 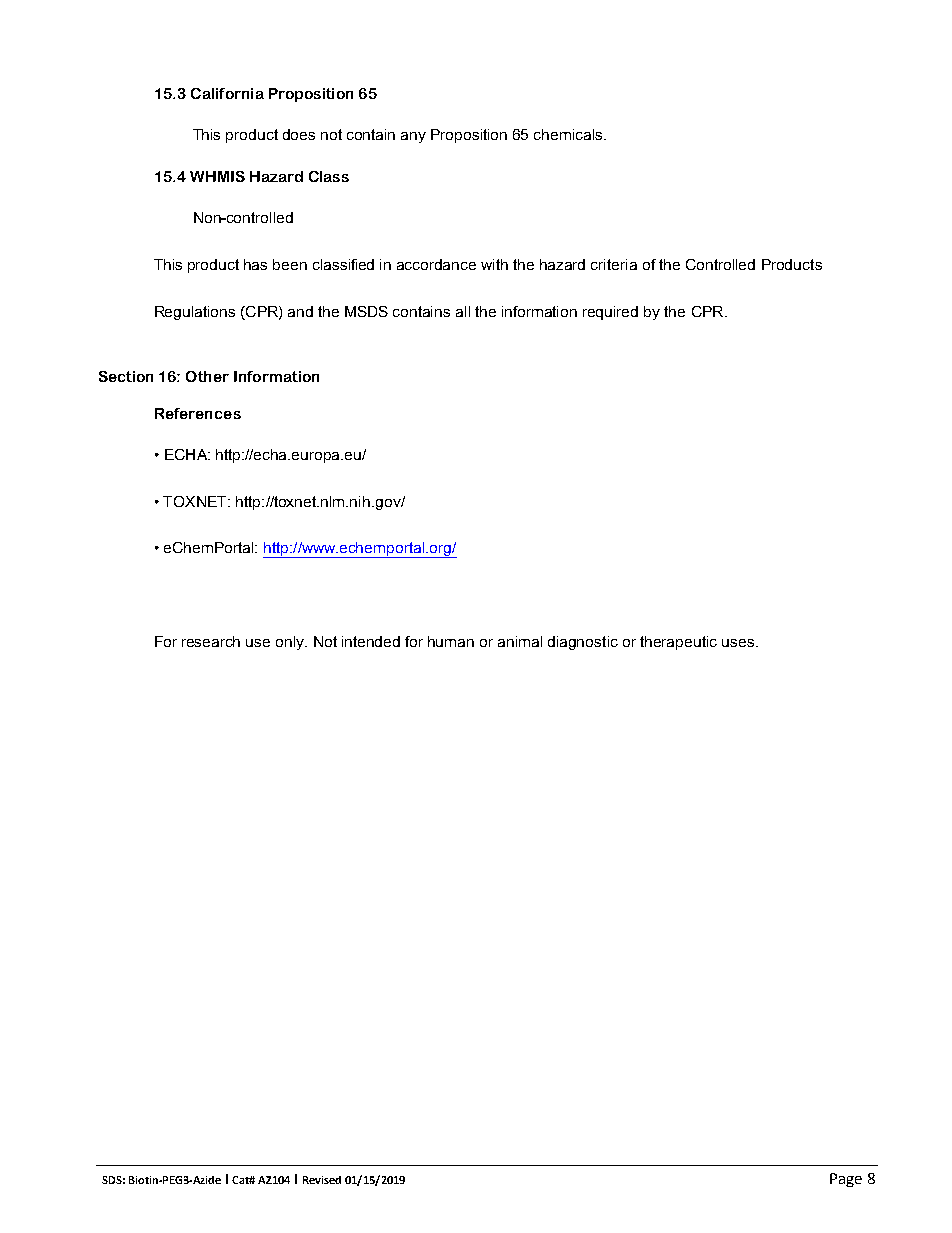 What do you see at coordinates (291, 643) in the image?
I see `only` at bounding box center [291, 643].
